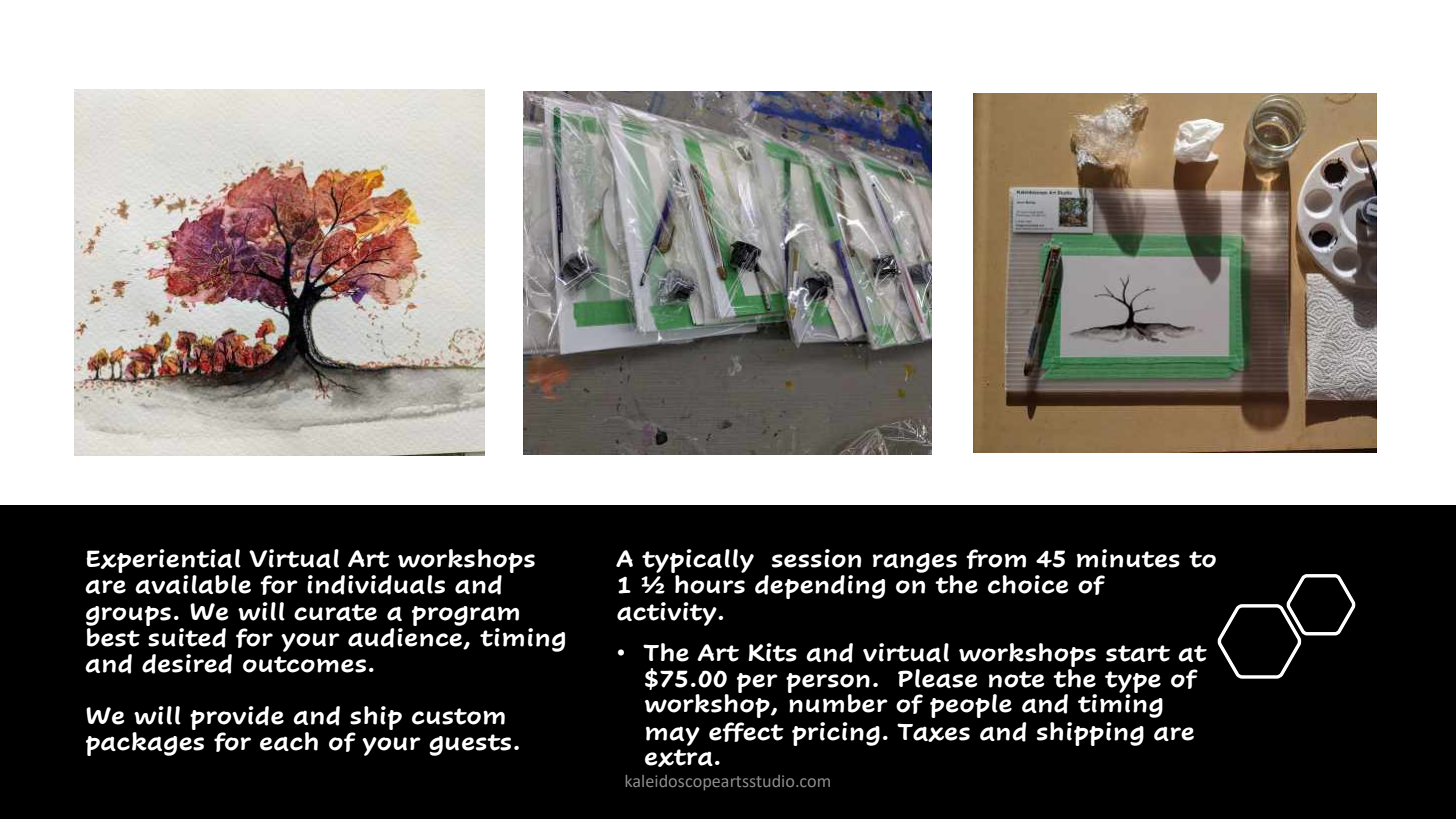  I want to click on Kits, so click(772, 652).
